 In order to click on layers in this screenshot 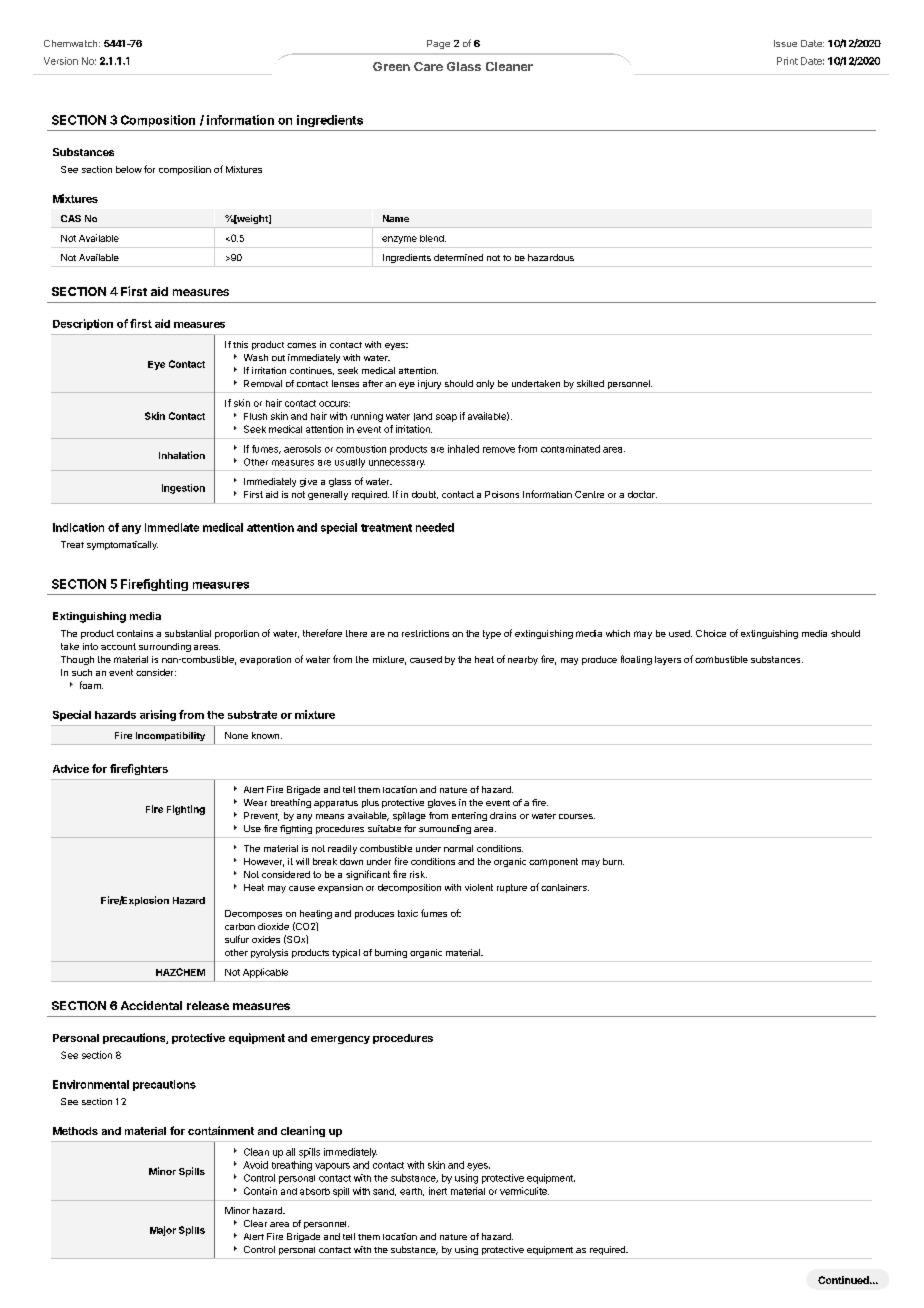, I will do `click(668, 660)`.
